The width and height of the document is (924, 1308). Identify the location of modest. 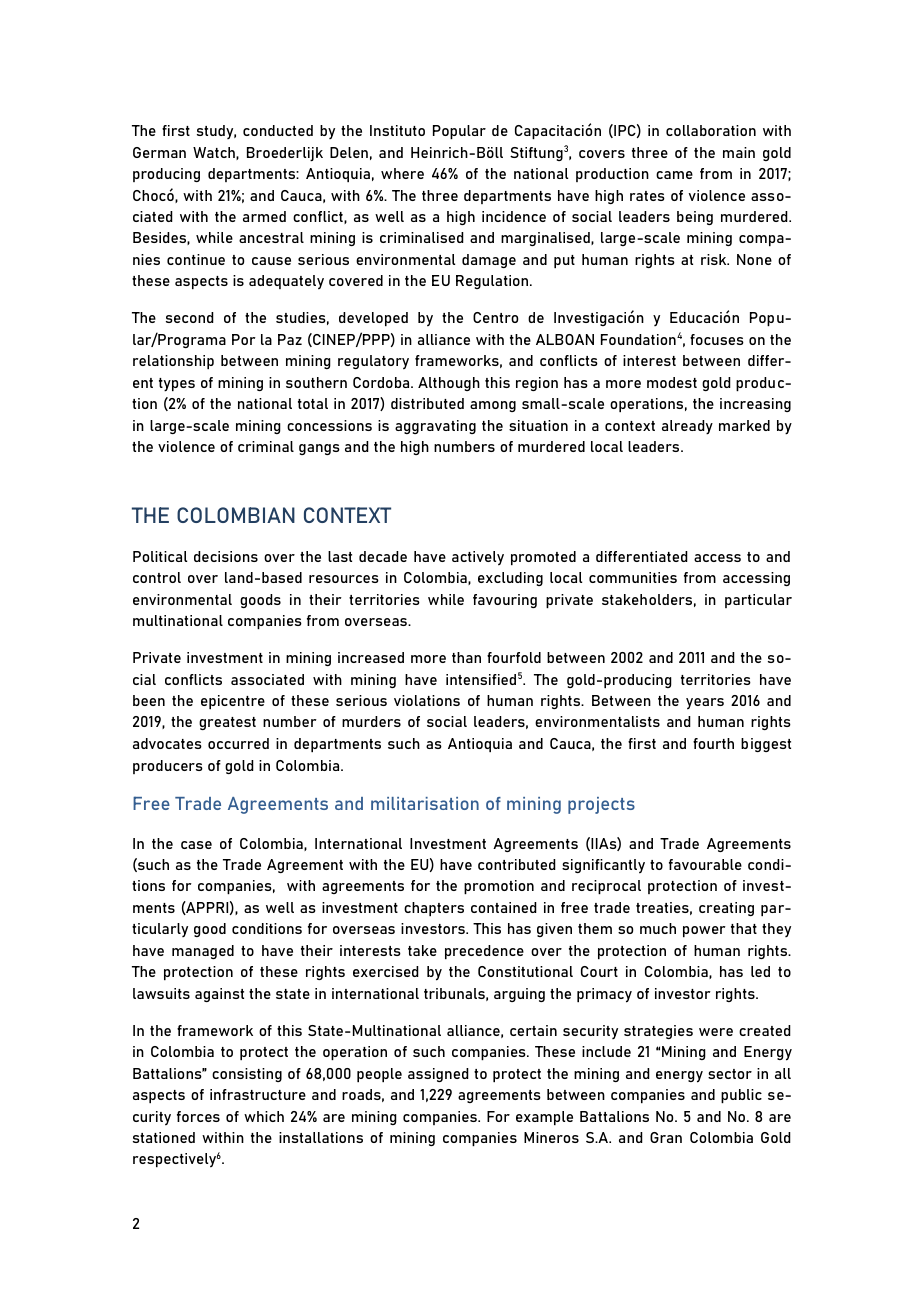
(672, 382).
